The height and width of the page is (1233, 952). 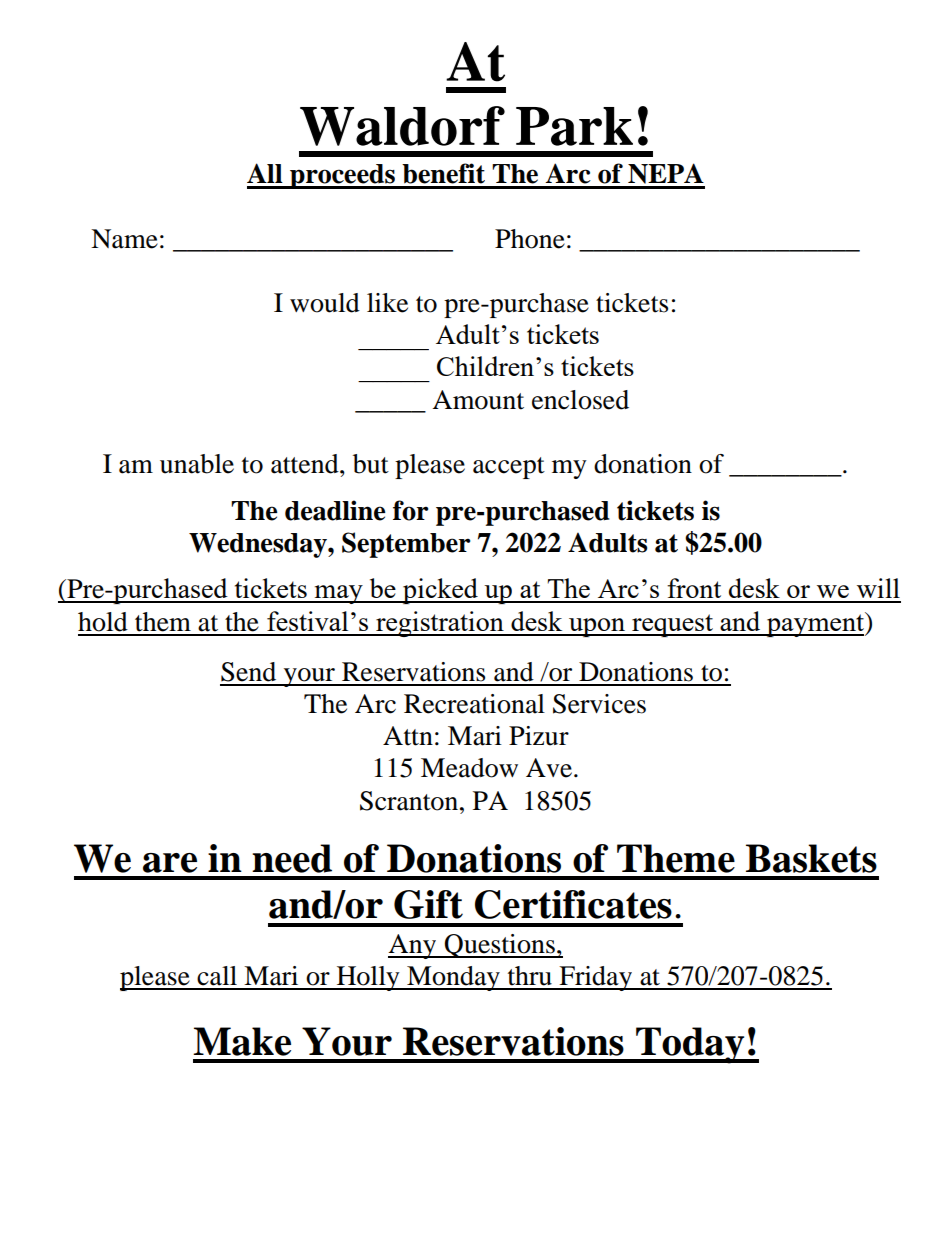 What do you see at coordinates (690, 1045) in the page?
I see `Today` at bounding box center [690, 1045].
